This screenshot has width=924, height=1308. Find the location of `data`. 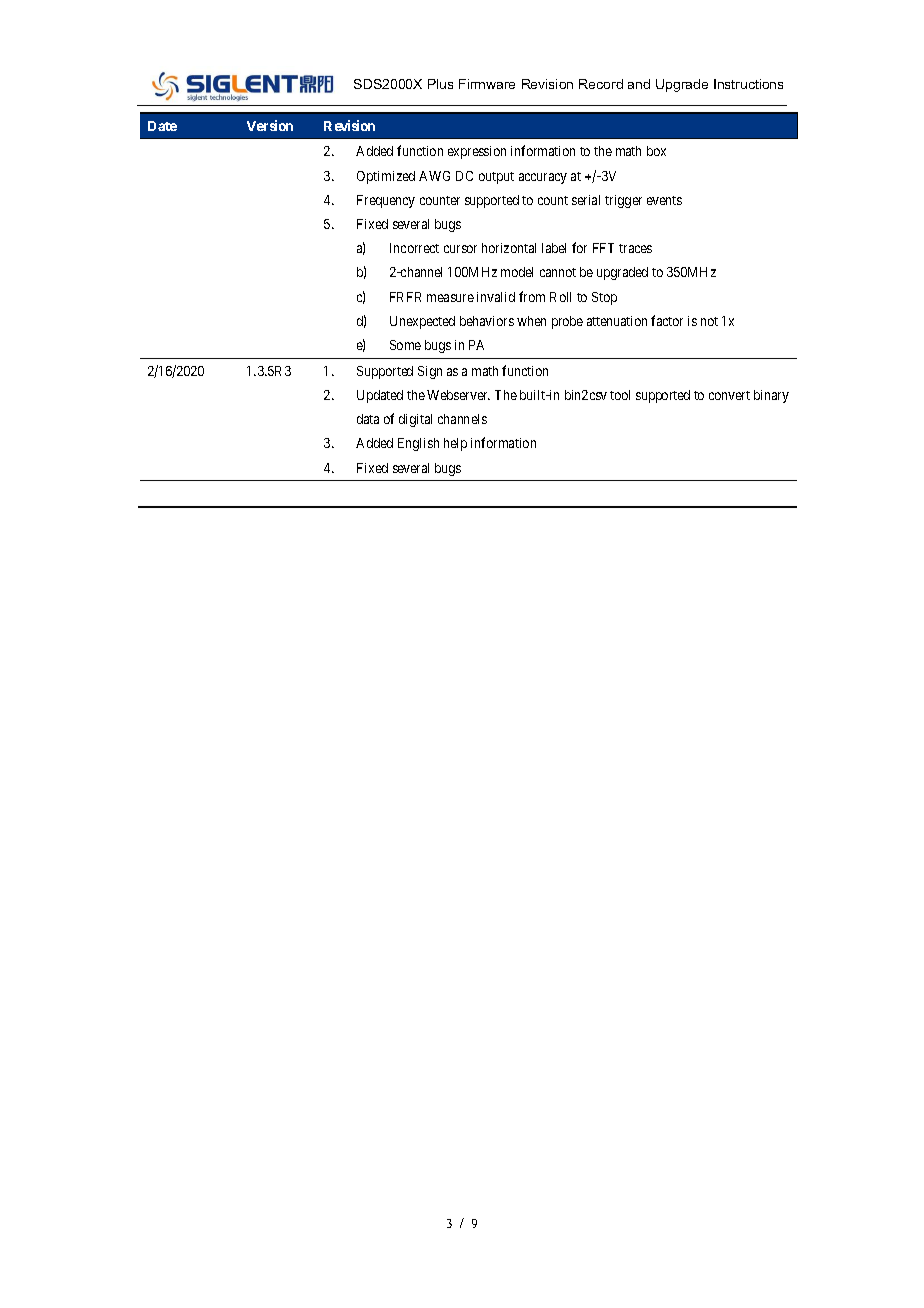

data is located at coordinates (368, 419).
